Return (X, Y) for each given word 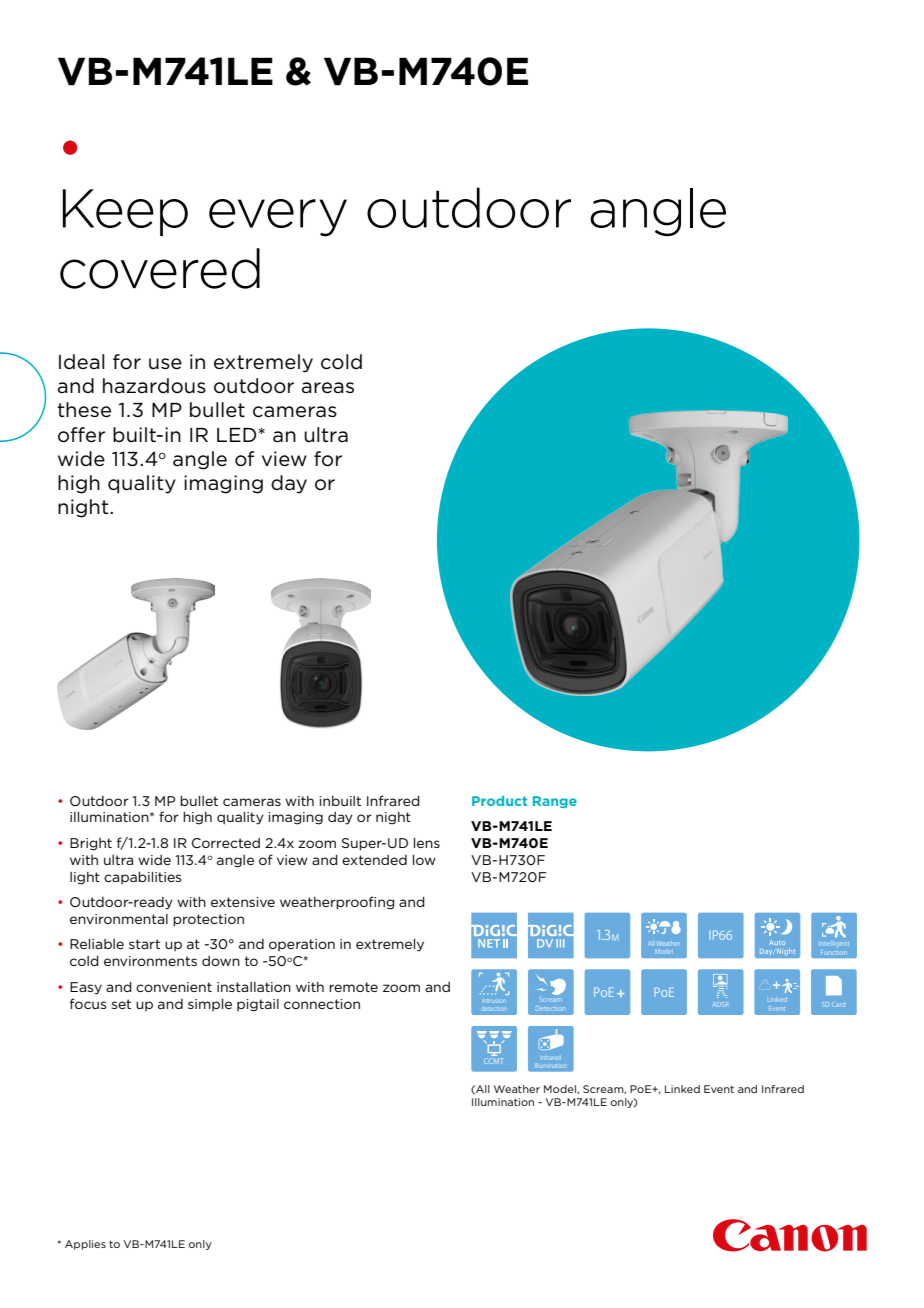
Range (555, 802)
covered (160, 268)
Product (499, 801)
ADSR (721, 1004)
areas (328, 388)
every (278, 218)
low (424, 860)
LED (236, 435)
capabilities (143, 878)
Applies (85, 1245)
